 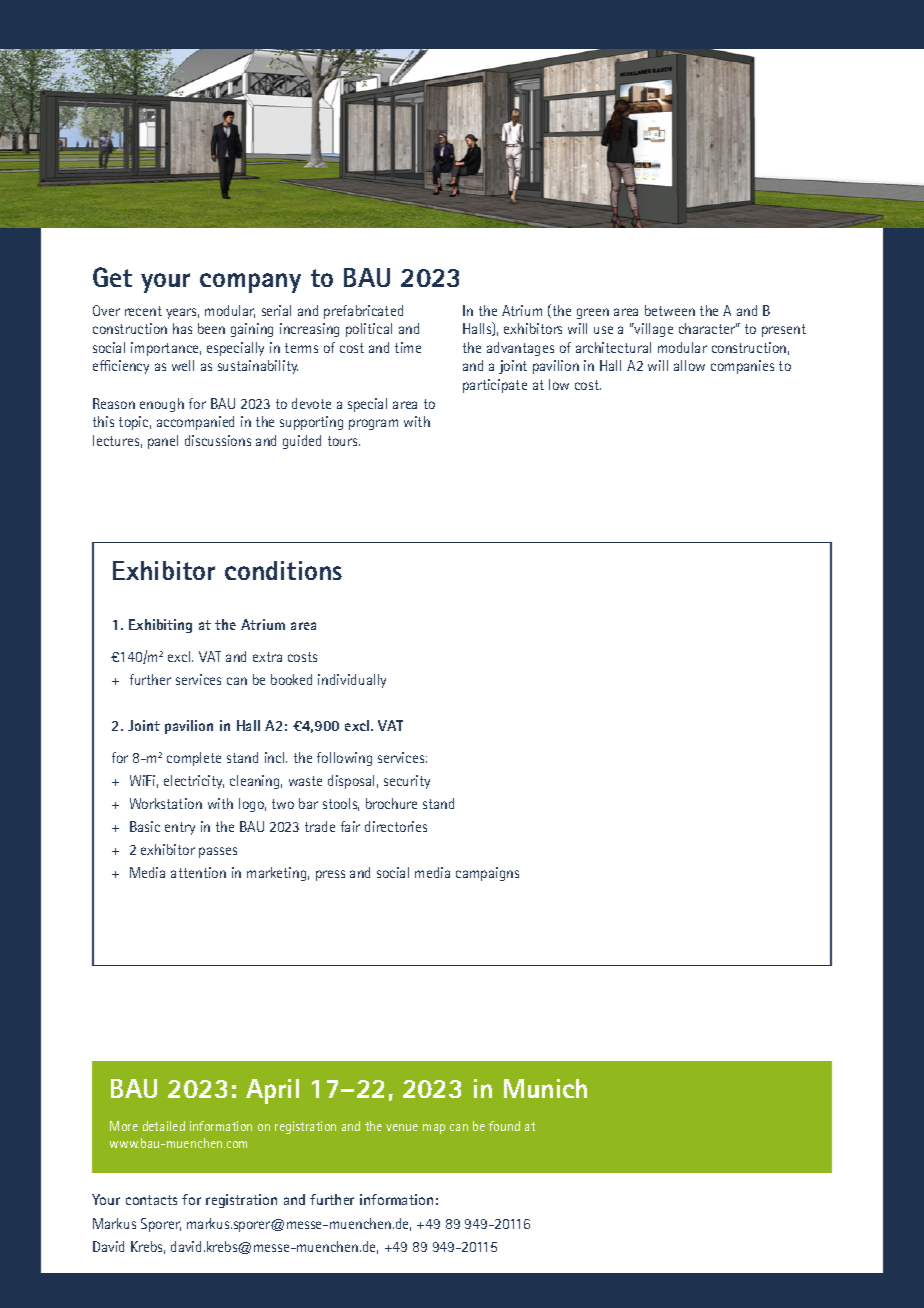 I want to click on Exhibiting, so click(x=160, y=626).
